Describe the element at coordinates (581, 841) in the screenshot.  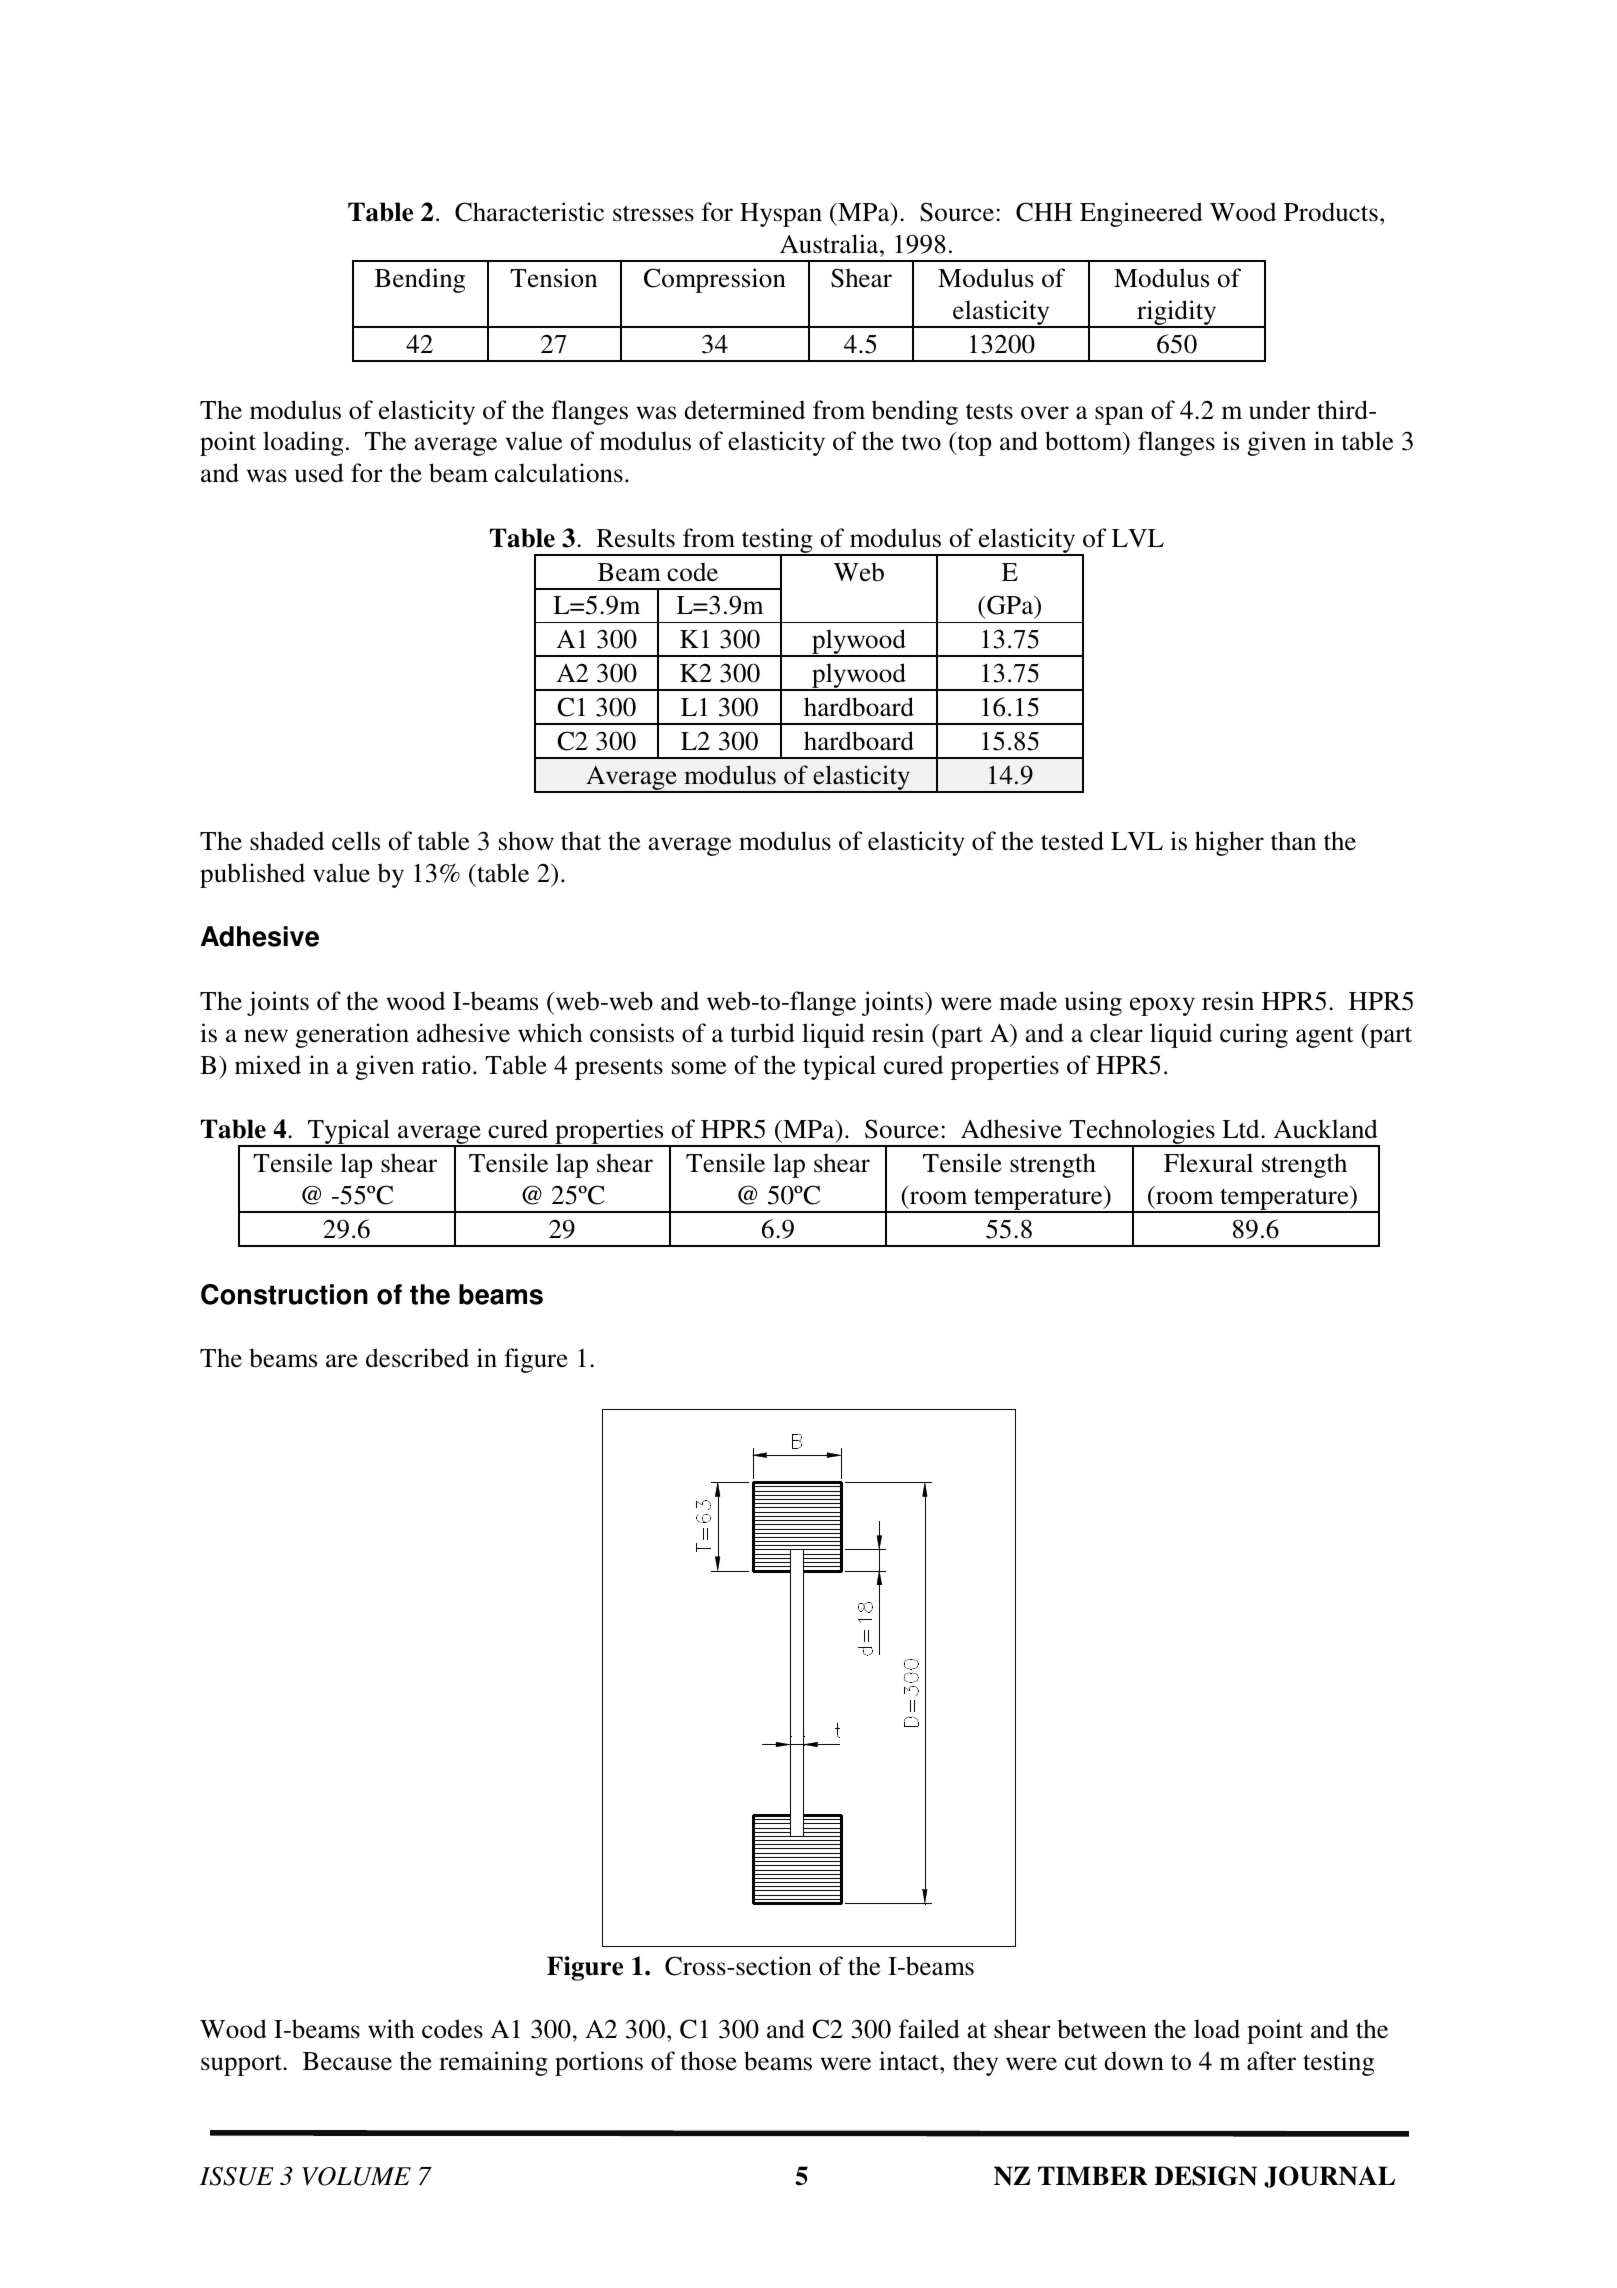
I see `that` at that location.
